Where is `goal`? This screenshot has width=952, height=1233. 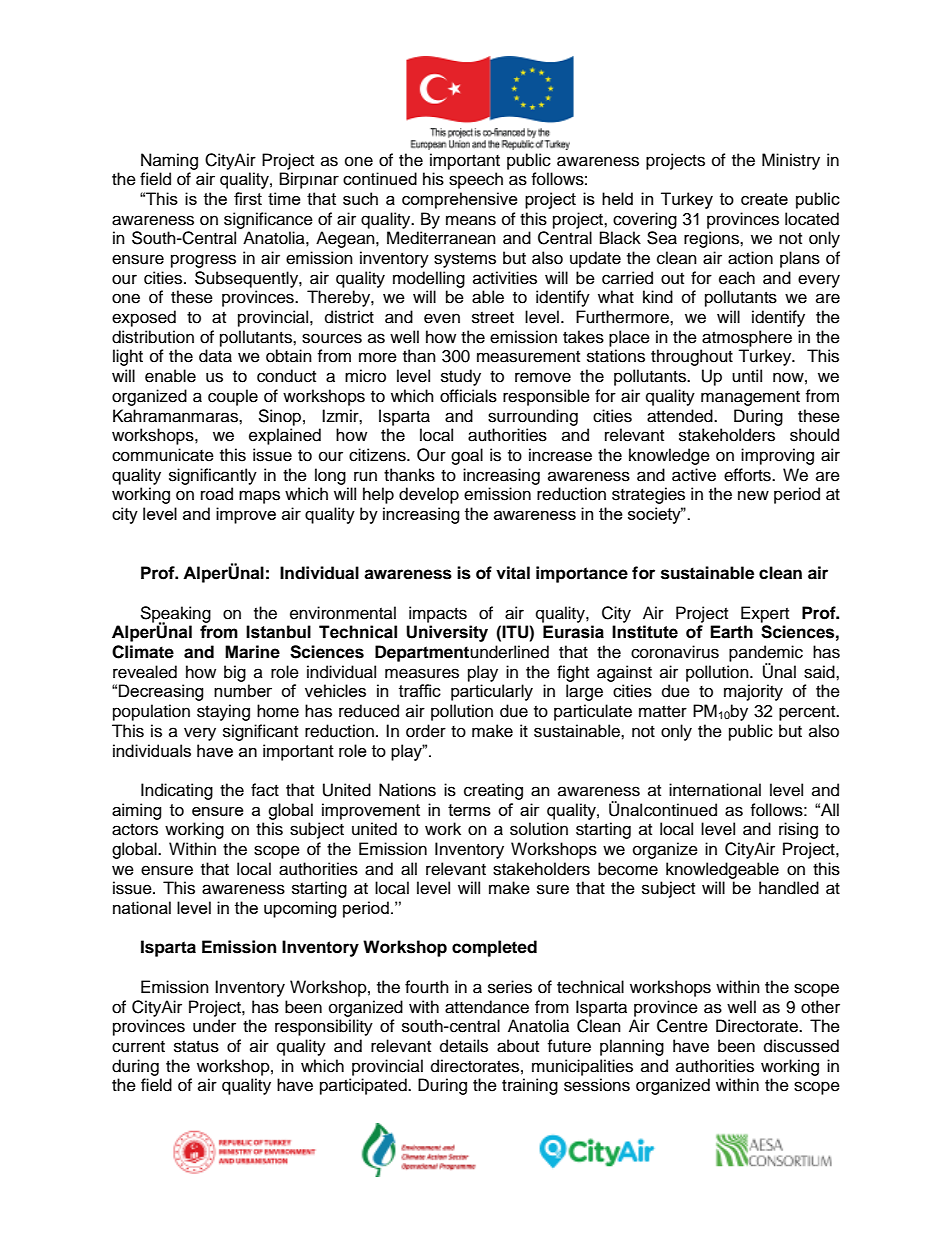
goal is located at coordinates (467, 456).
